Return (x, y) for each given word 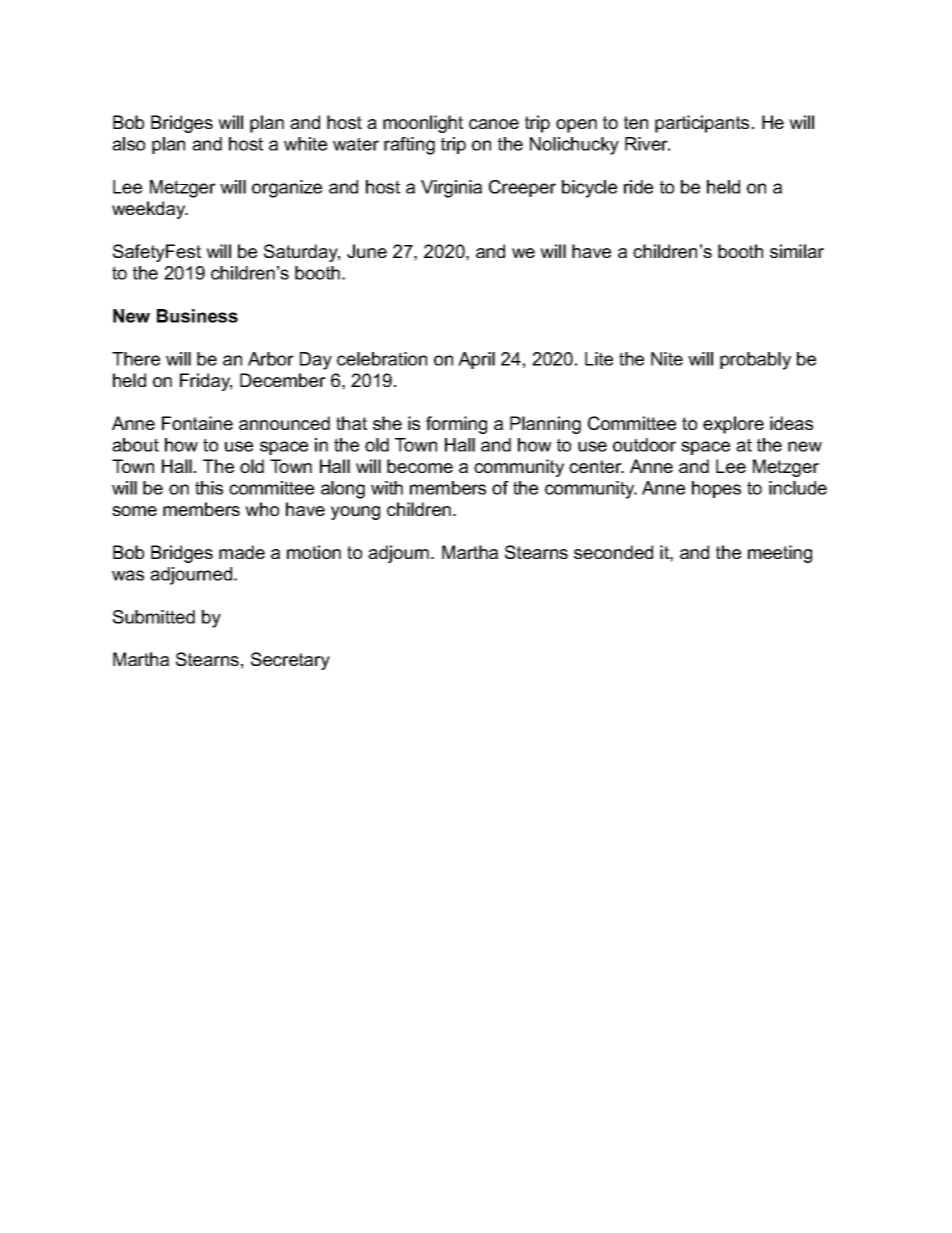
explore (733, 425)
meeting (780, 554)
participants (702, 124)
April (476, 360)
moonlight (423, 124)
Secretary (290, 661)
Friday (206, 382)
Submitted (154, 617)
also (128, 144)
